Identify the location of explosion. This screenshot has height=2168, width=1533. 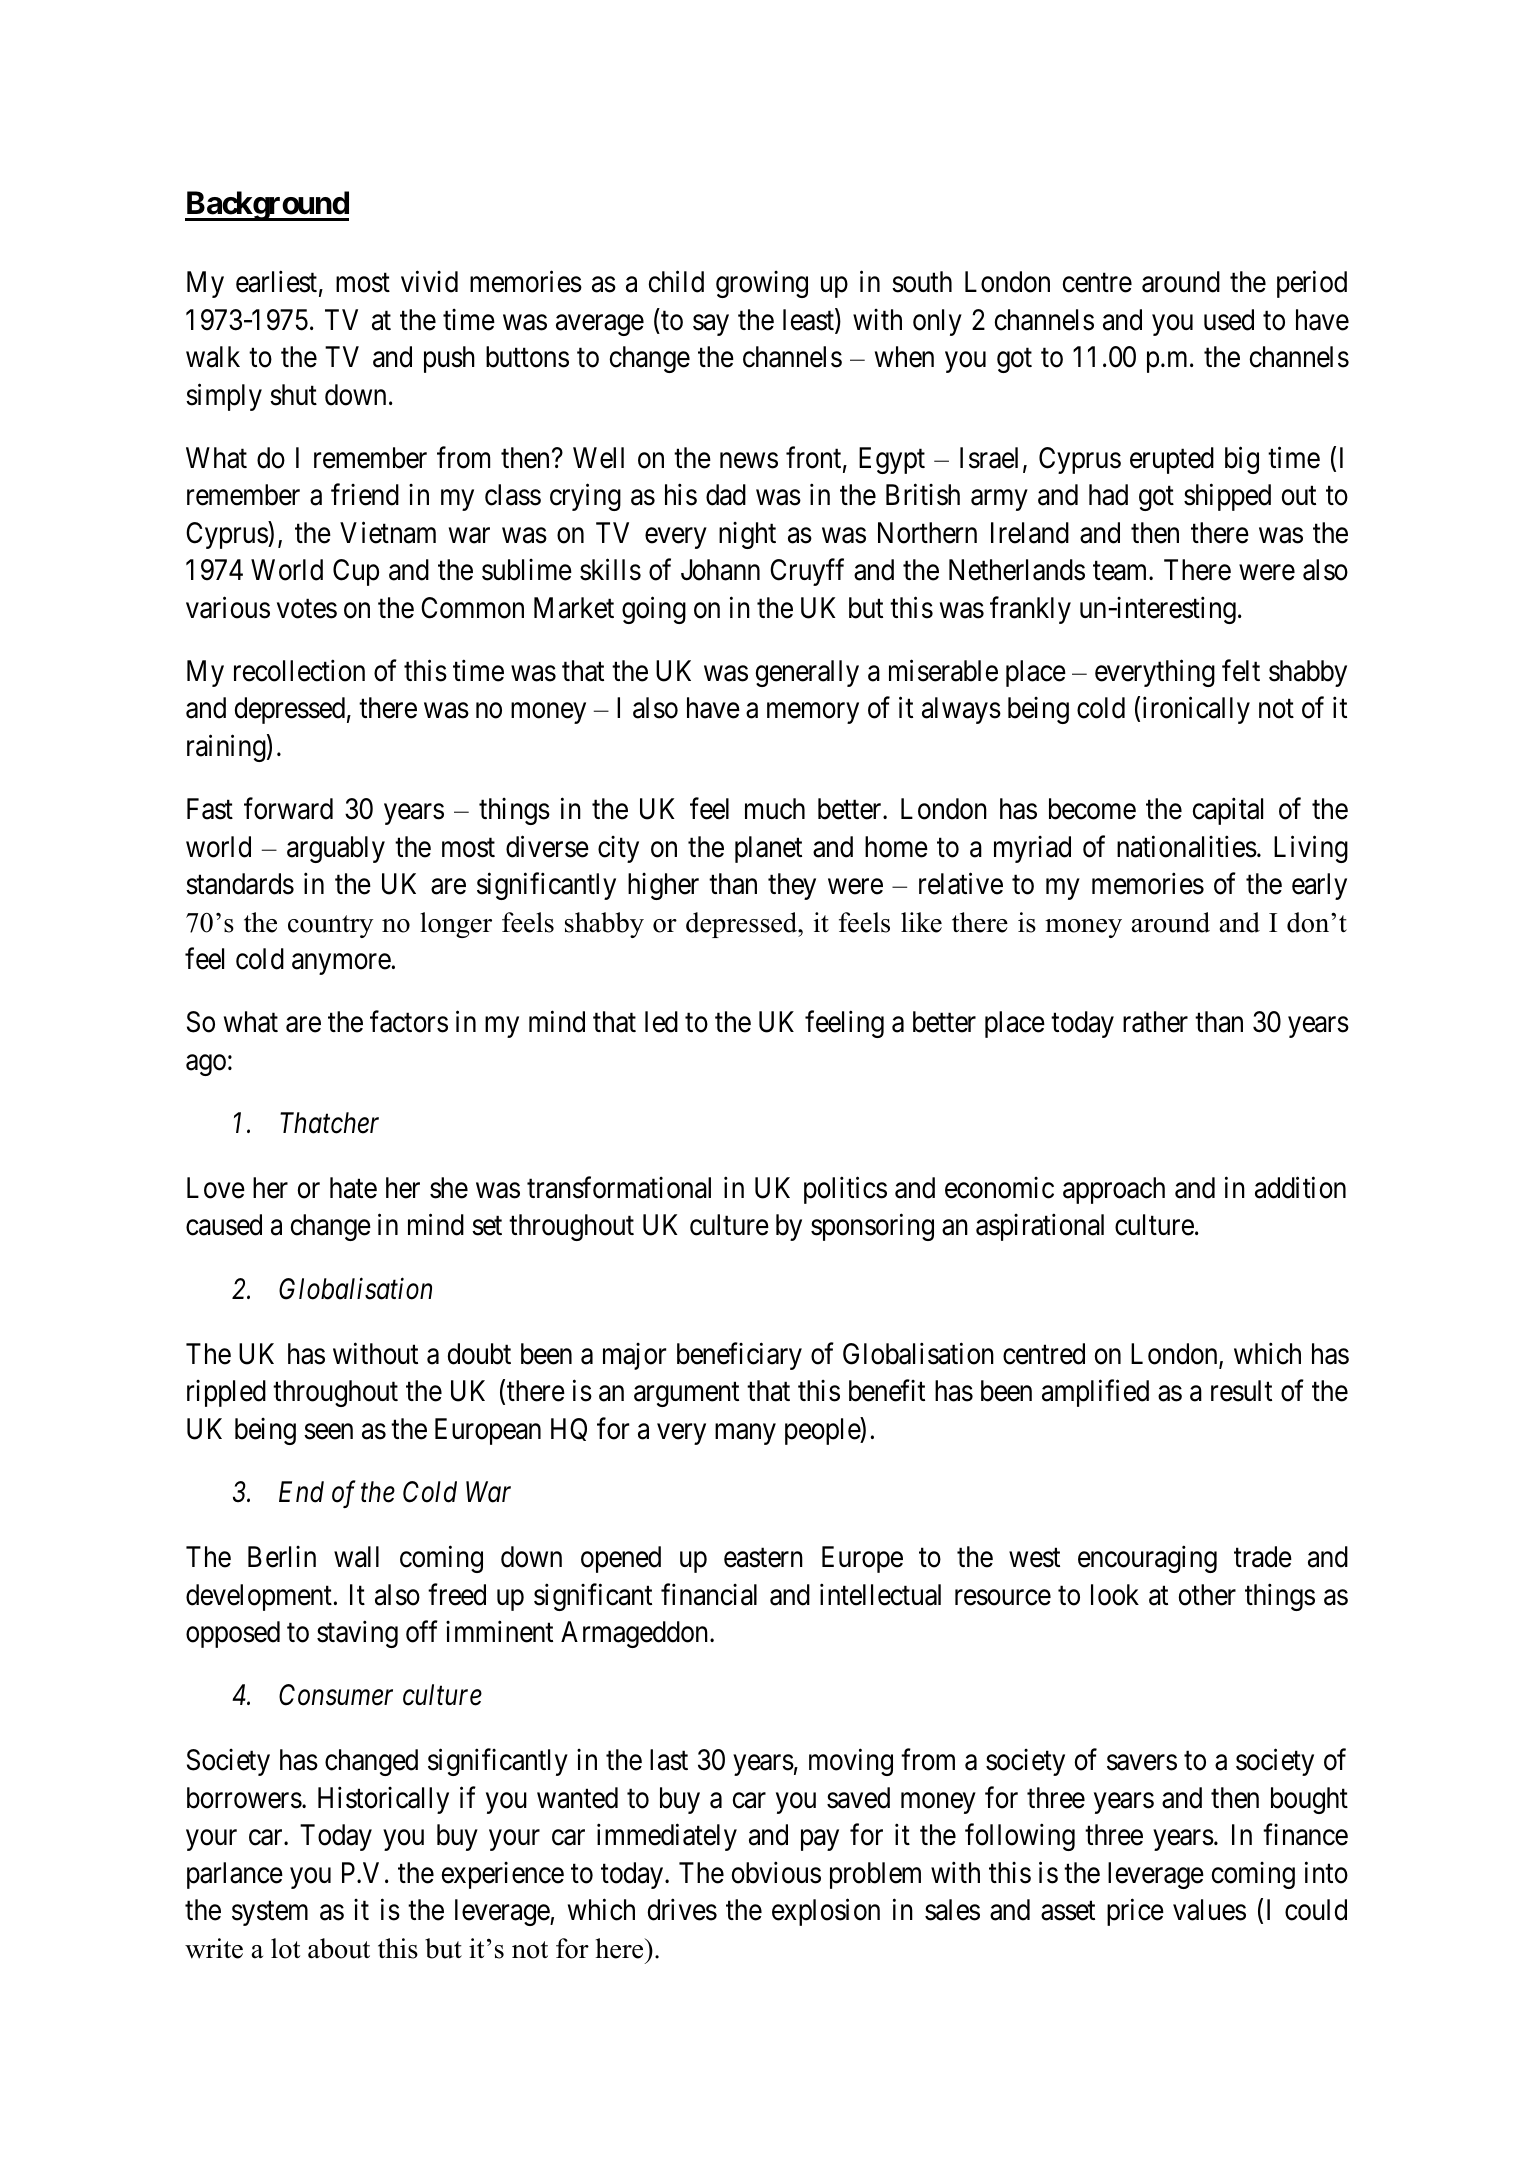
(826, 1912).
